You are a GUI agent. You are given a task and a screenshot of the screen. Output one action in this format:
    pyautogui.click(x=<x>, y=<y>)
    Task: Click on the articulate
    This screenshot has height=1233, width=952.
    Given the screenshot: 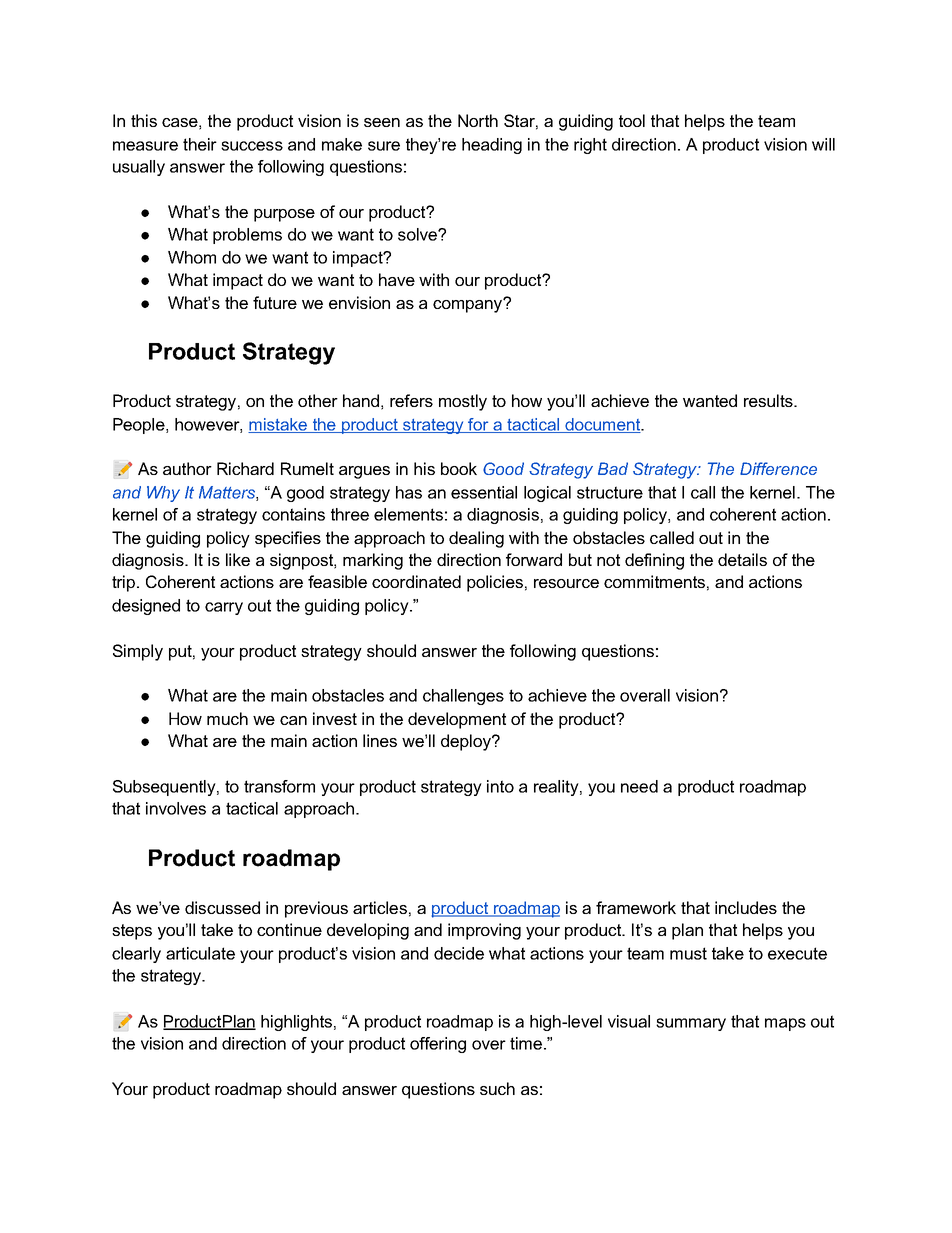 What is the action you would take?
    pyautogui.click(x=200, y=953)
